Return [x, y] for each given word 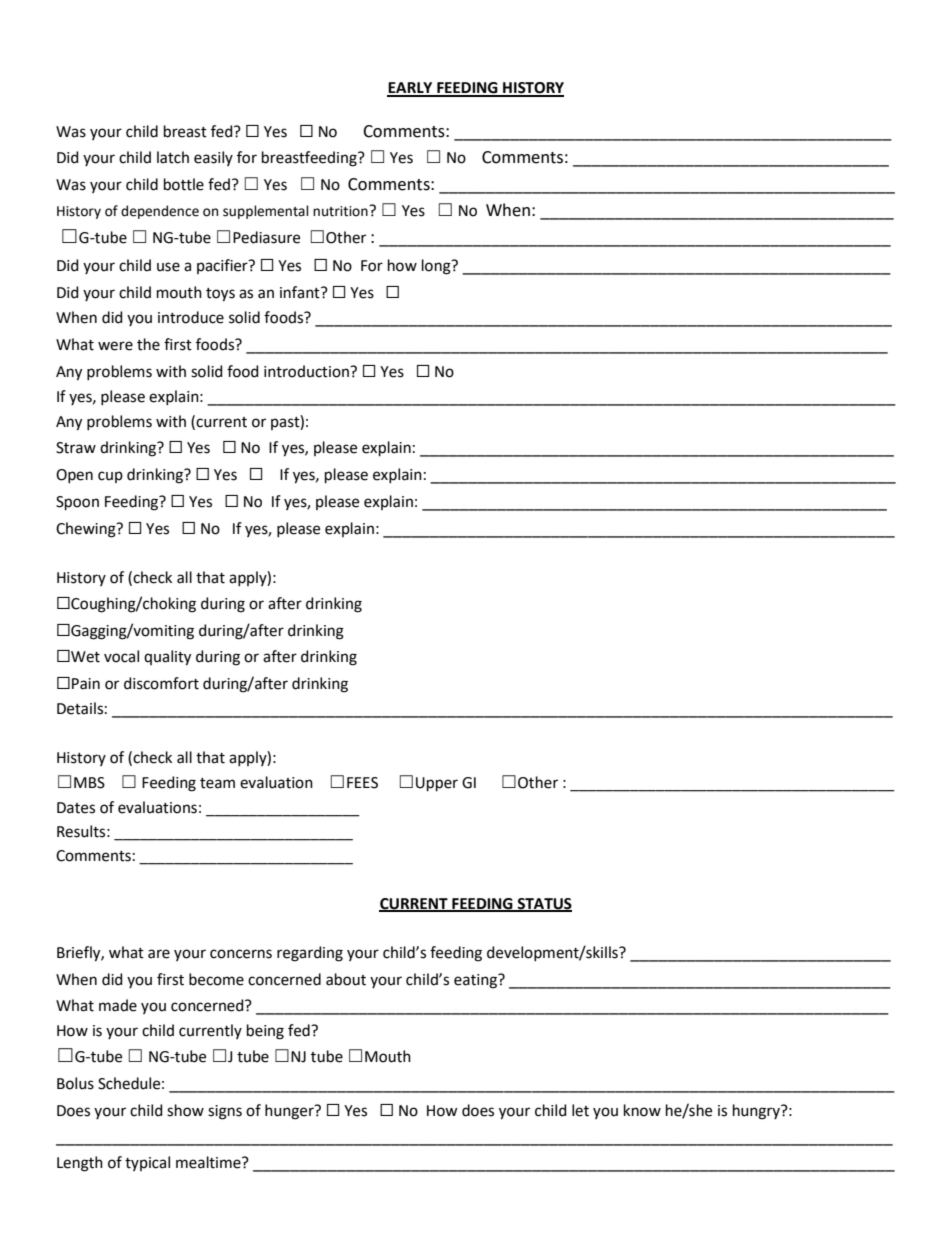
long [437, 267]
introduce [191, 317]
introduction [307, 371]
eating [476, 981]
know [642, 1110]
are [159, 954]
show [185, 1110]
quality [167, 658]
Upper [437, 784]
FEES [362, 783]
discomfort [161, 683]
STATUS [544, 905]
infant [301, 292]
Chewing [87, 530]
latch [173, 157]
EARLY [411, 89]
